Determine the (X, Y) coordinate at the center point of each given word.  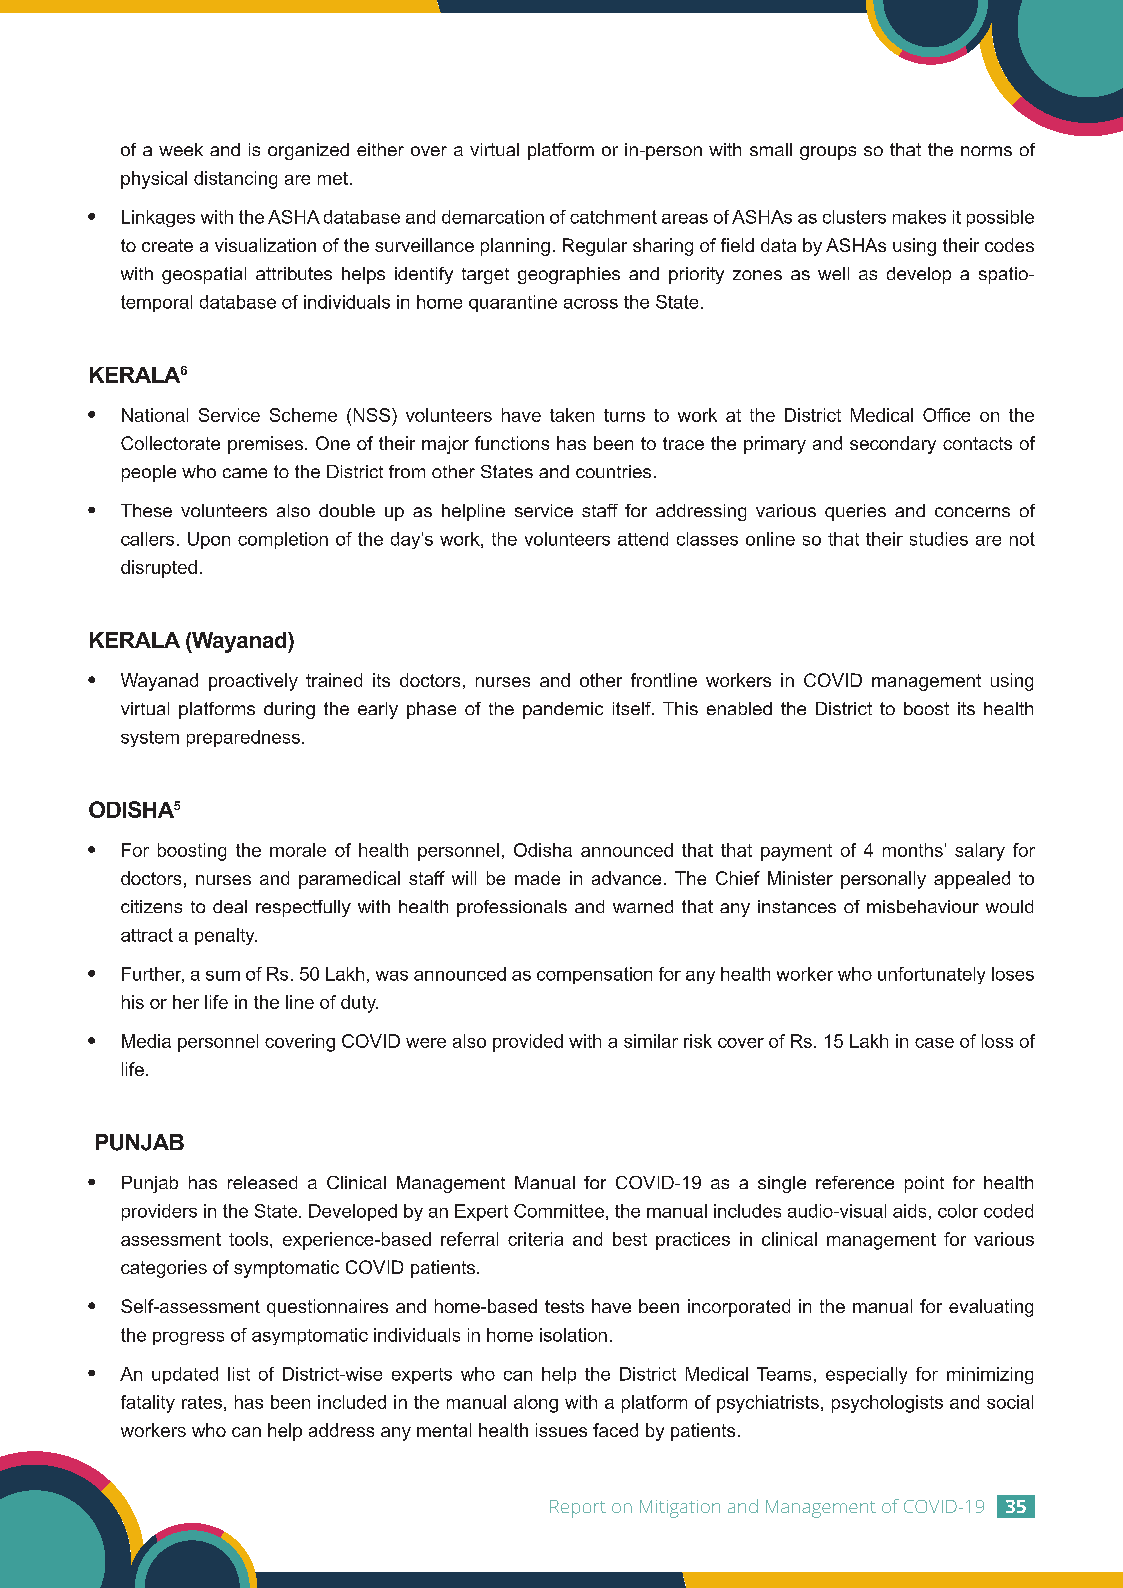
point (924, 1184)
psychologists (887, 1404)
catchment (613, 217)
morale (298, 850)
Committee (559, 1211)
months (913, 850)
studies (939, 539)
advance (626, 878)
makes (919, 217)
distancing (235, 180)
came (245, 473)
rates (202, 1402)
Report (578, 1509)
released (262, 1182)
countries (613, 471)
